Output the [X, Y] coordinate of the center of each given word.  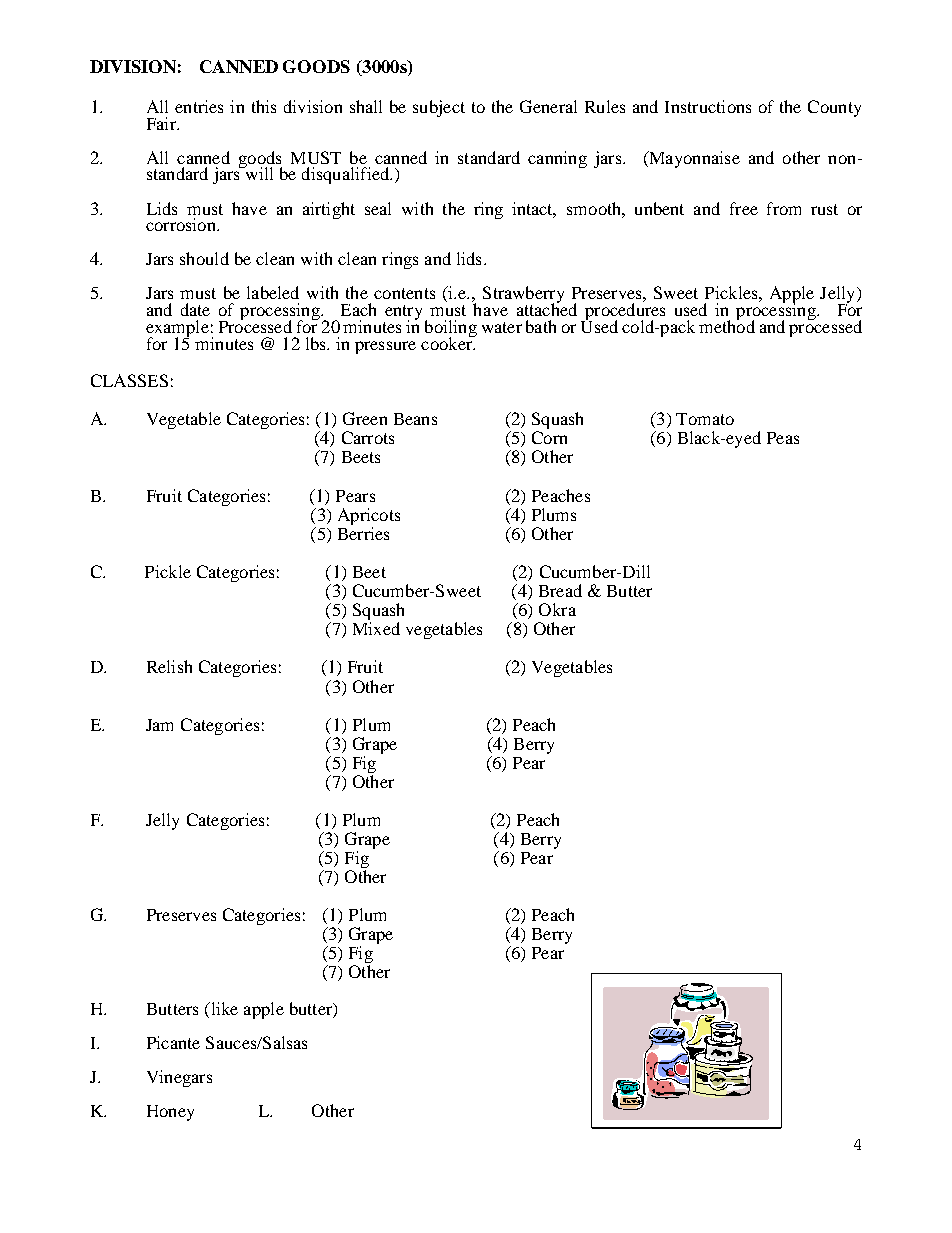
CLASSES [129, 380]
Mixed [376, 628]
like [223, 1008]
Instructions [708, 106]
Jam [159, 725]
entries [199, 106]
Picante [173, 1042]
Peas [783, 438]
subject [439, 108]
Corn [549, 437]
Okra [557, 609]
